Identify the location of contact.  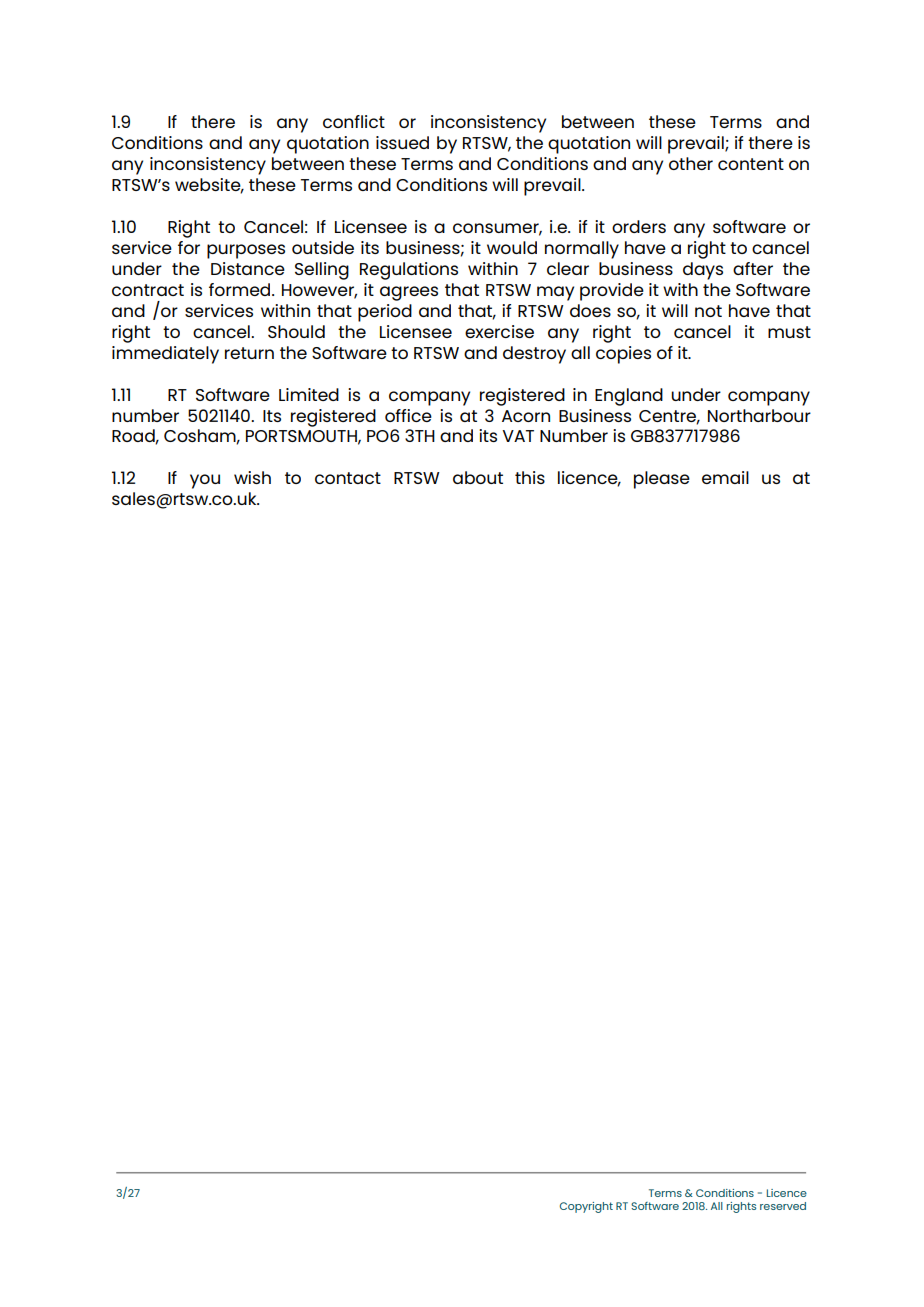
(348, 478).
